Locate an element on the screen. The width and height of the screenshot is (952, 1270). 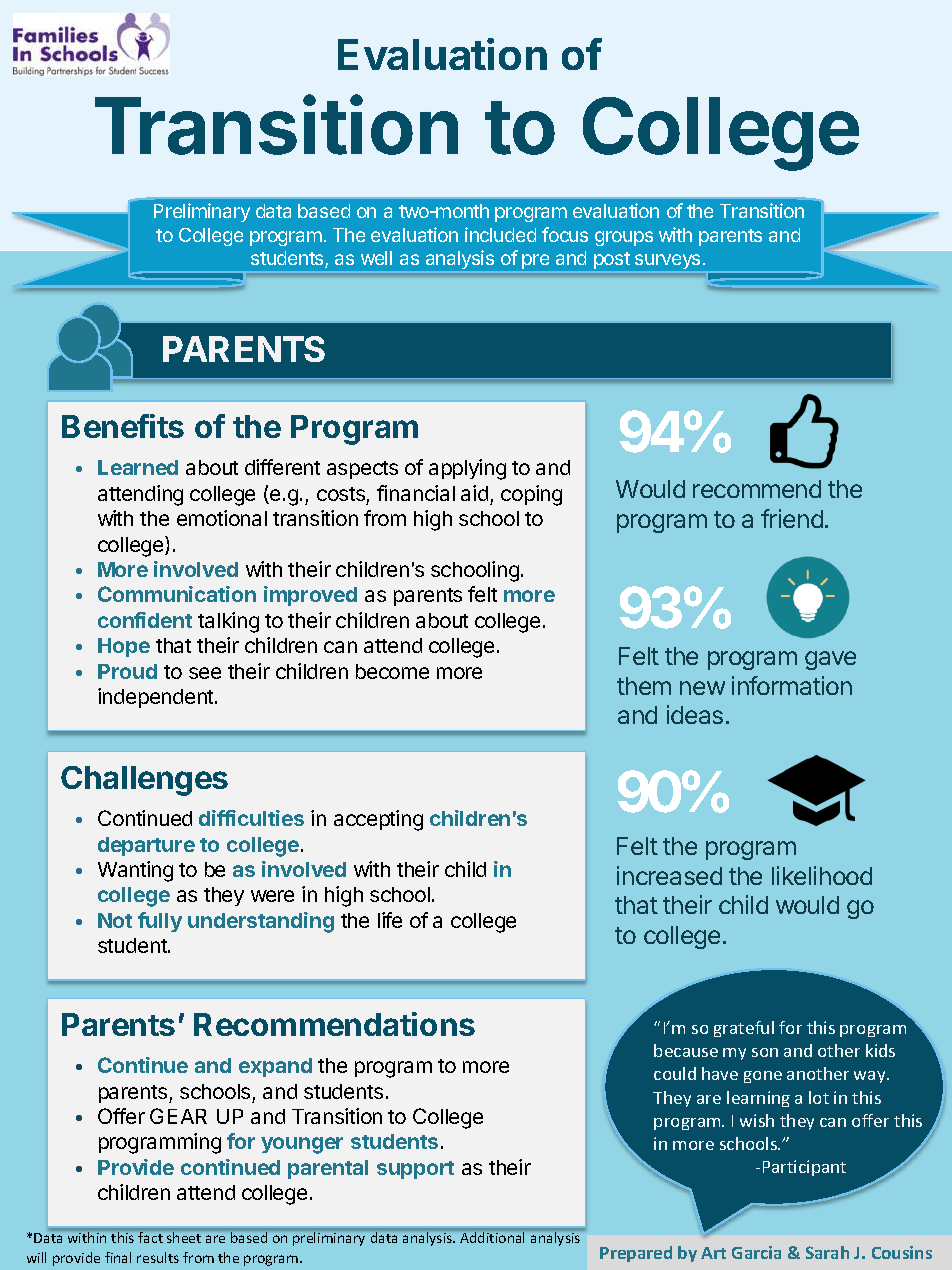
Hope is located at coordinates (124, 647).
